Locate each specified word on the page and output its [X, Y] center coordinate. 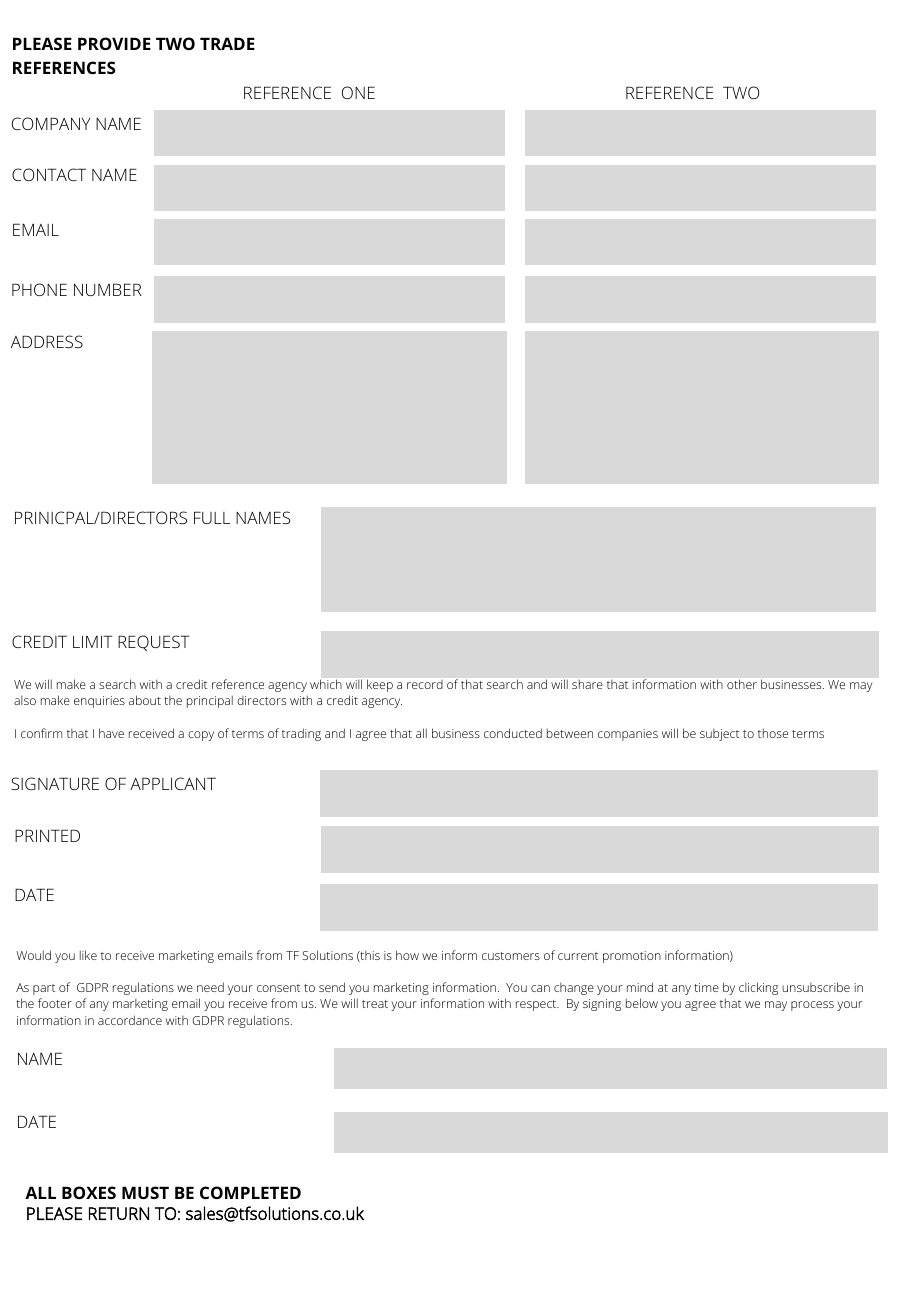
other [742, 684]
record [425, 684]
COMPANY [51, 123]
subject [719, 735]
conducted [513, 733]
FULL [212, 517]
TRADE [227, 43]
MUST [145, 1192]
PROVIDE [114, 43]
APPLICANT [173, 783]
